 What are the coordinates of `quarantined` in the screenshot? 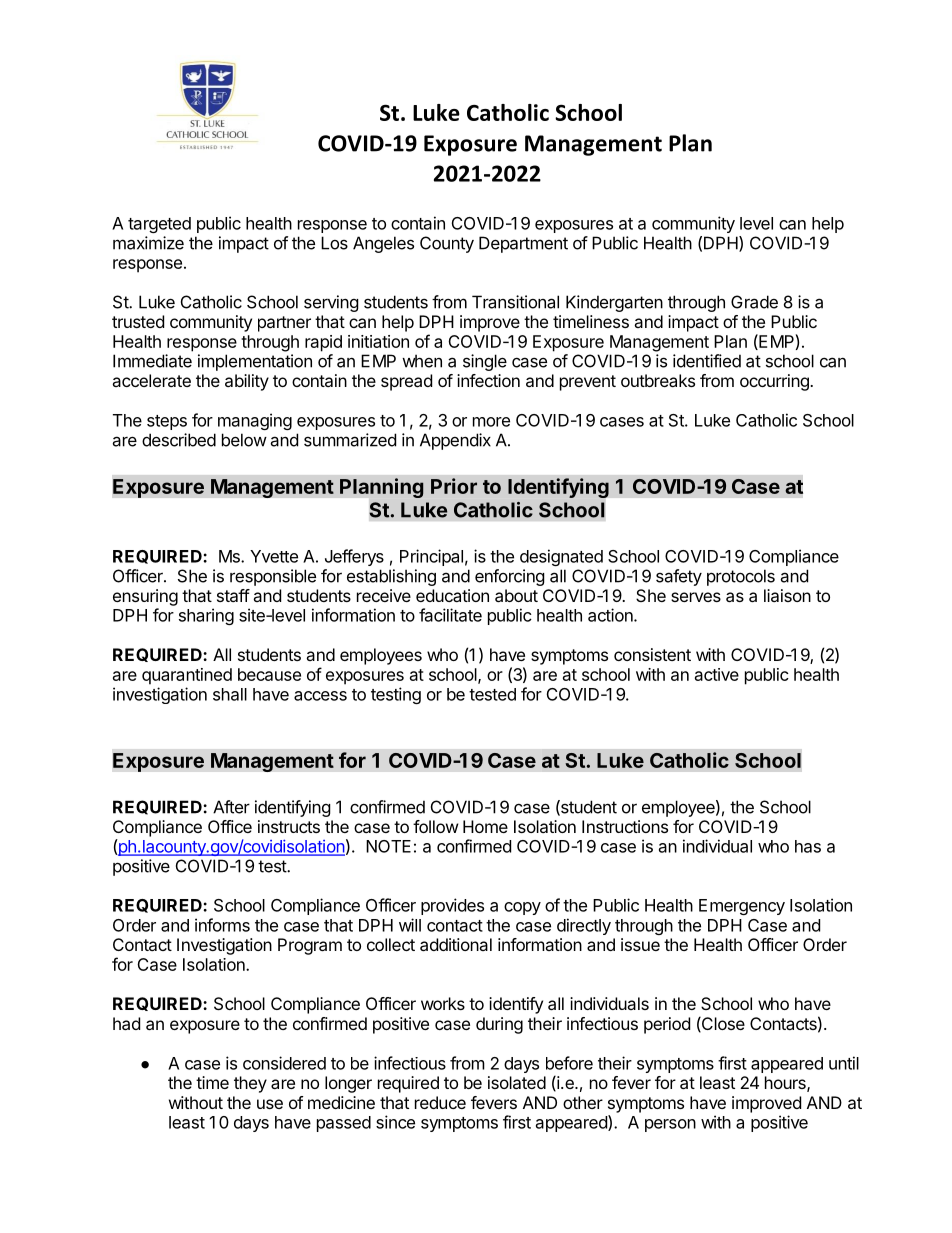 It's located at (187, 676).
